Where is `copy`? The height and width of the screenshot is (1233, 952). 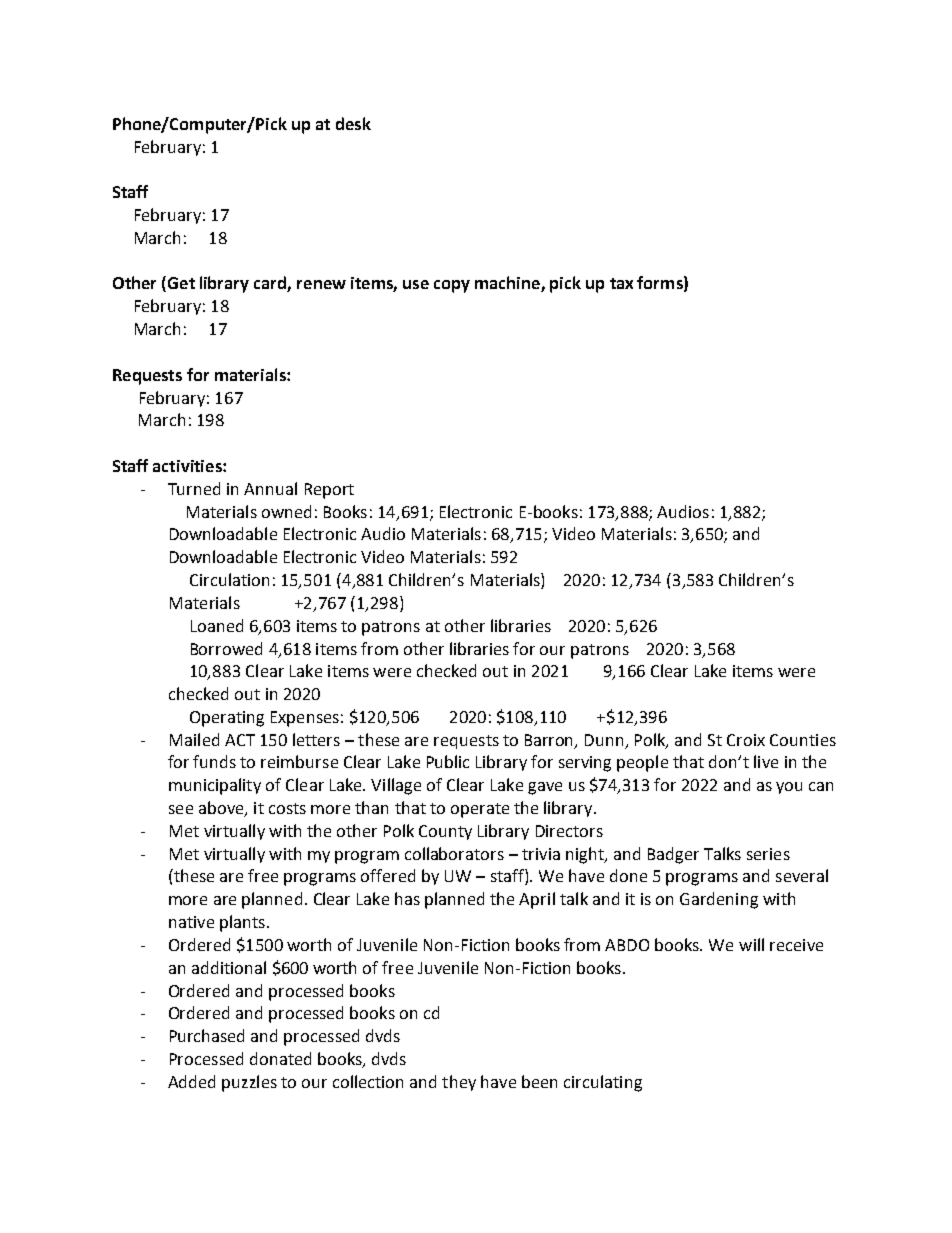 copy is located at coordinates (452, 286).
